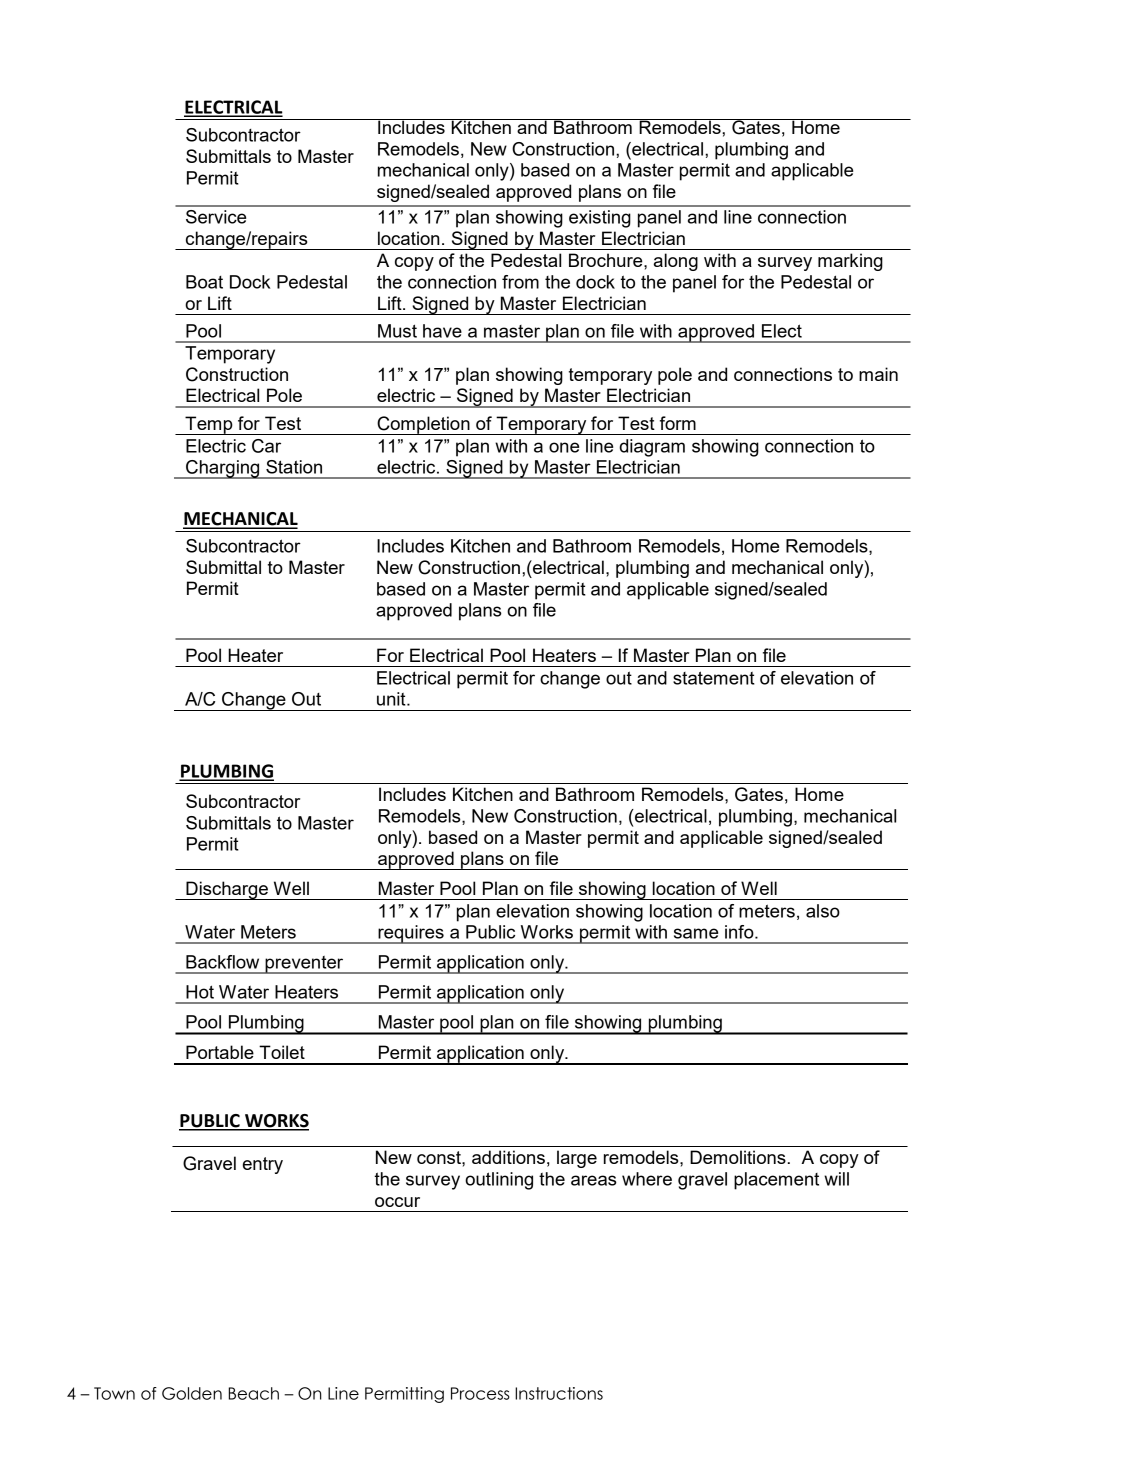 Image resolution: width=1136 pixels, height=1470 pixels. What do you see at coordinates (220, 1052) in the screenshot?
I see `Portable` at bounding box center [220, 1052].
